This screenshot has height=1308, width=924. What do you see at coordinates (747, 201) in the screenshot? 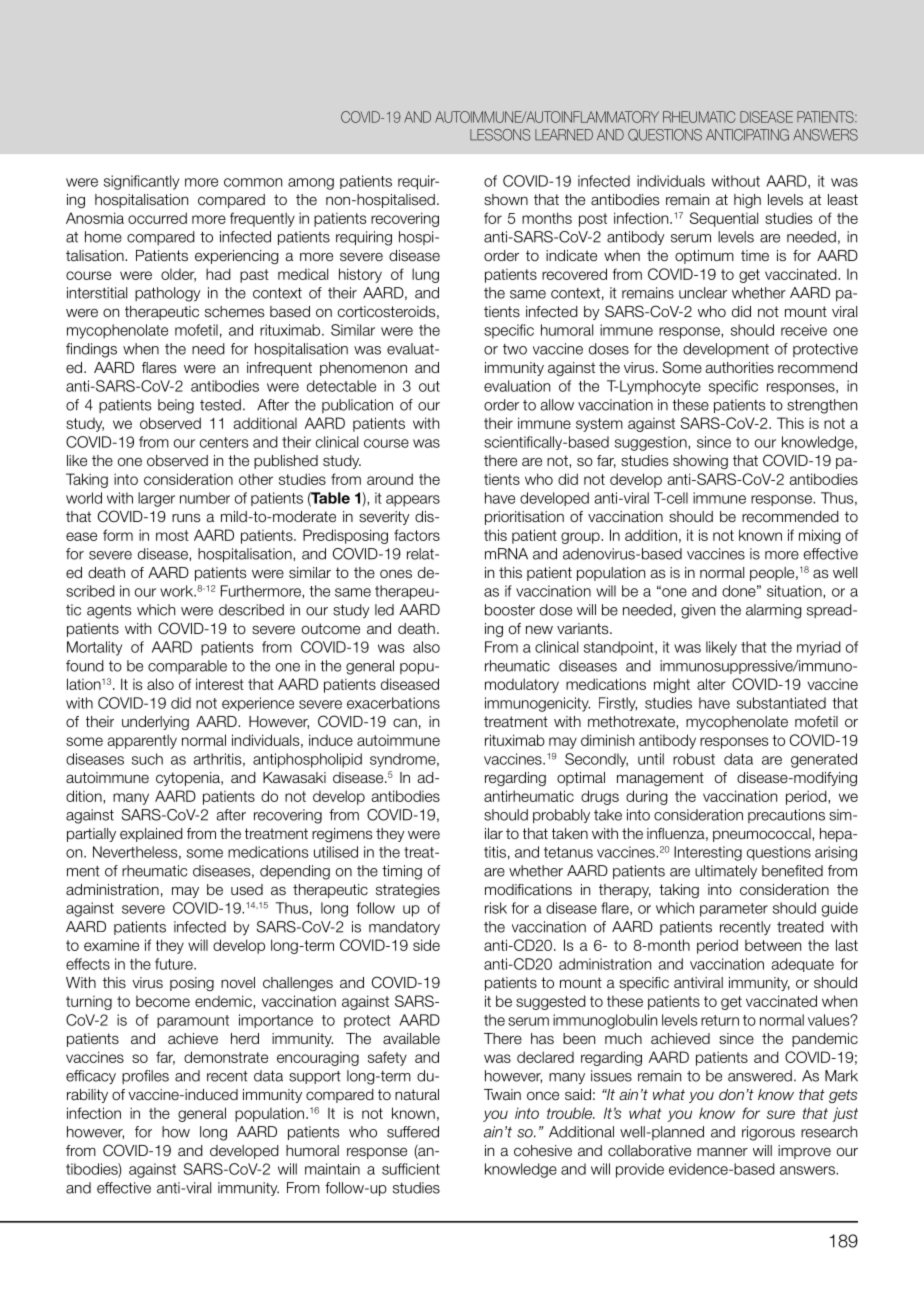
I see `high` at bounding box center [747, 201].
